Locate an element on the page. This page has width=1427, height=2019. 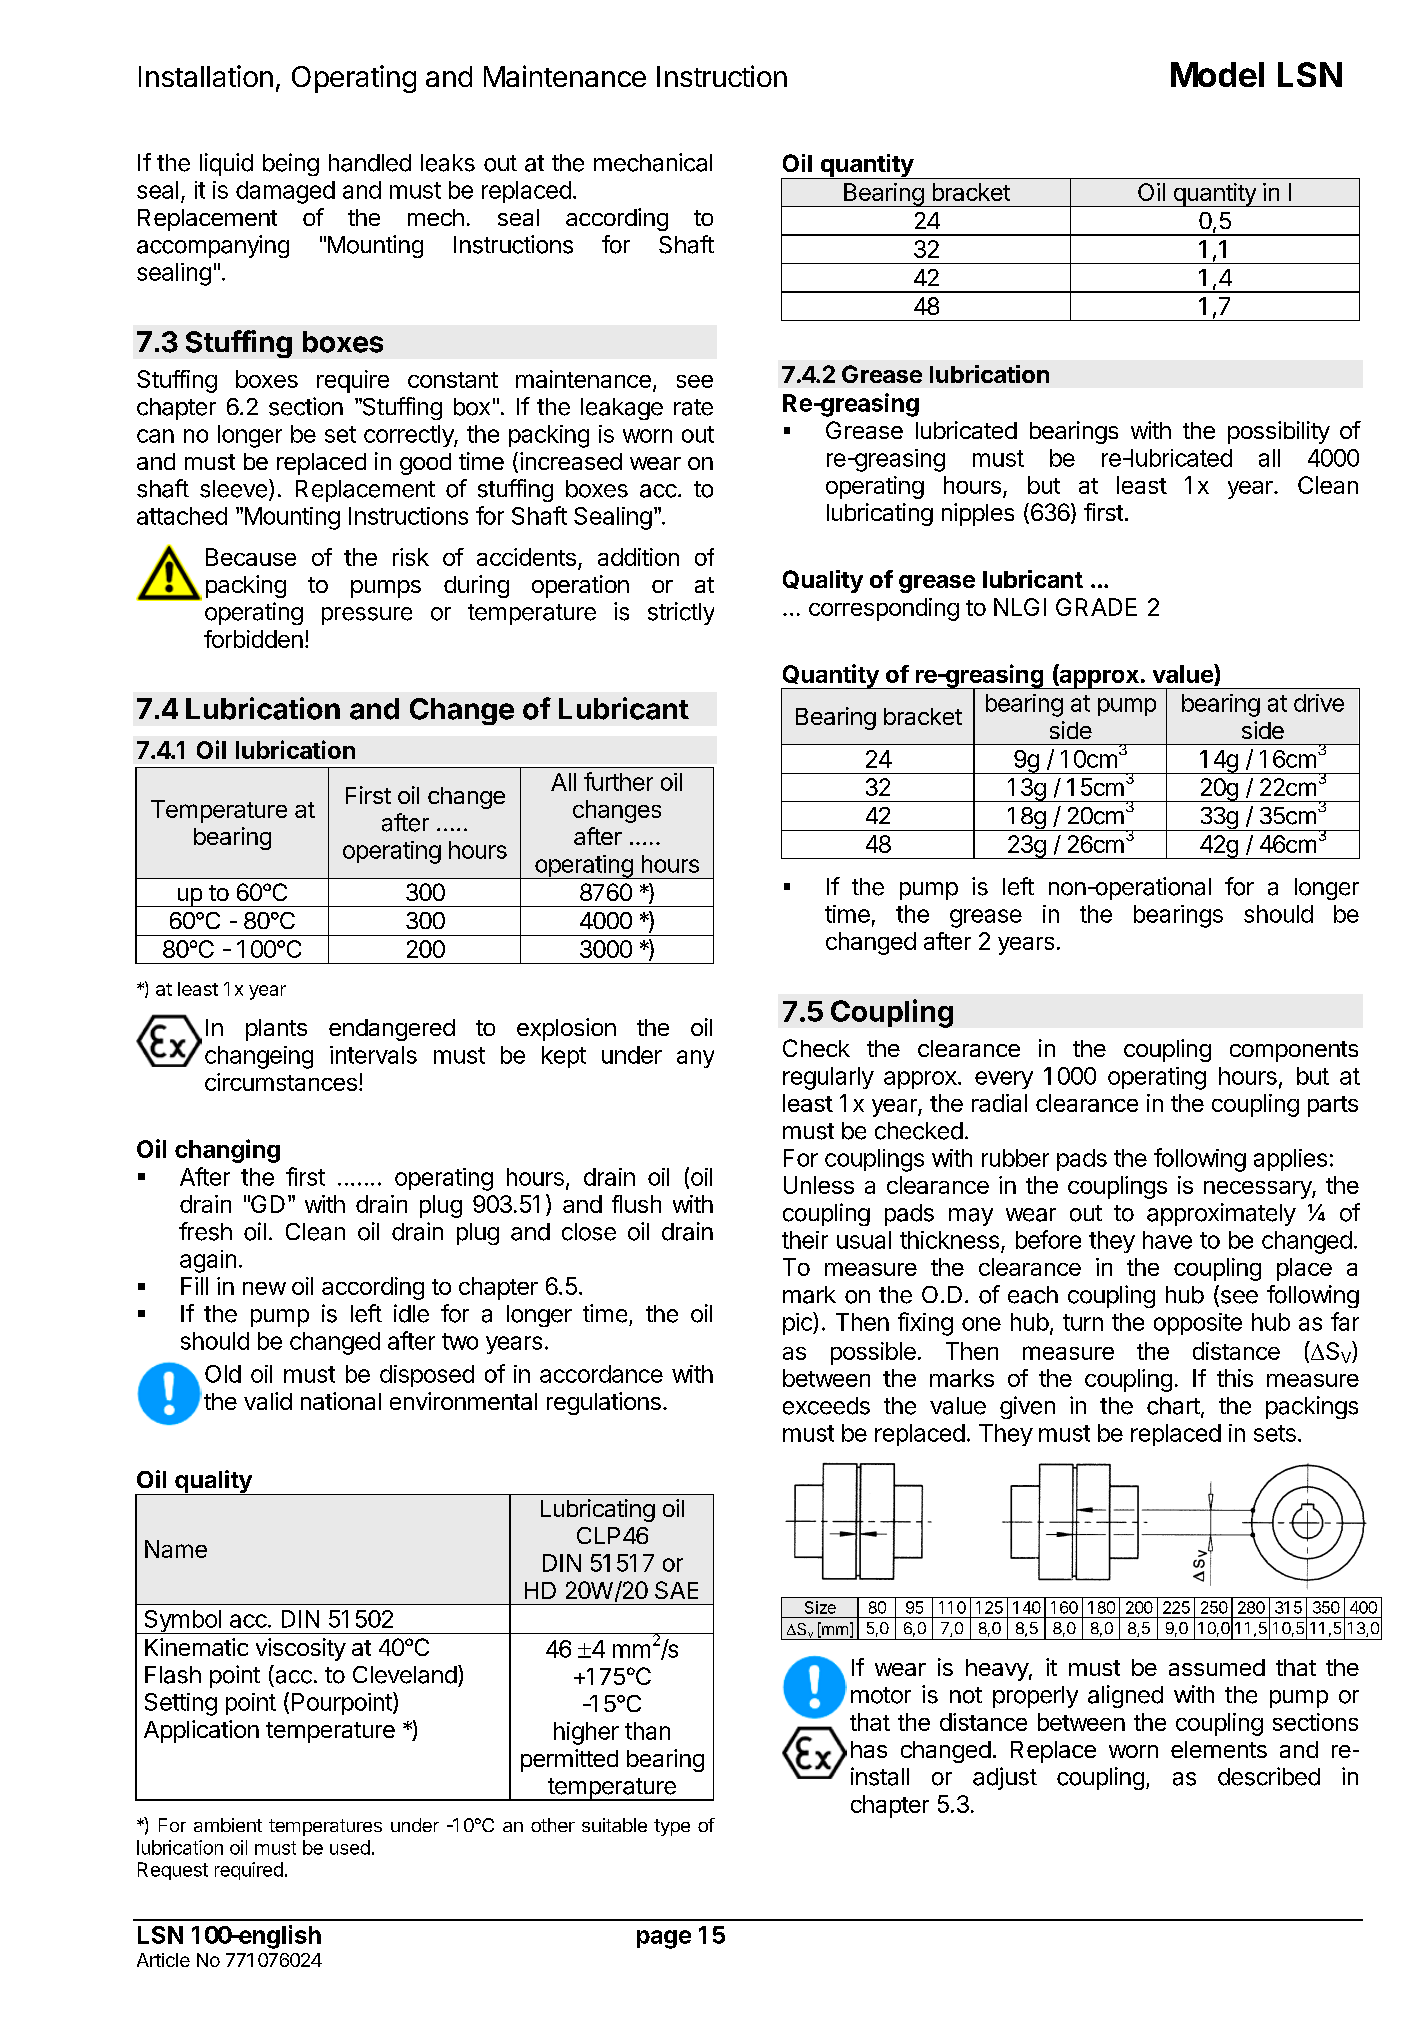
Model is located at coordinates (1217, 74).
